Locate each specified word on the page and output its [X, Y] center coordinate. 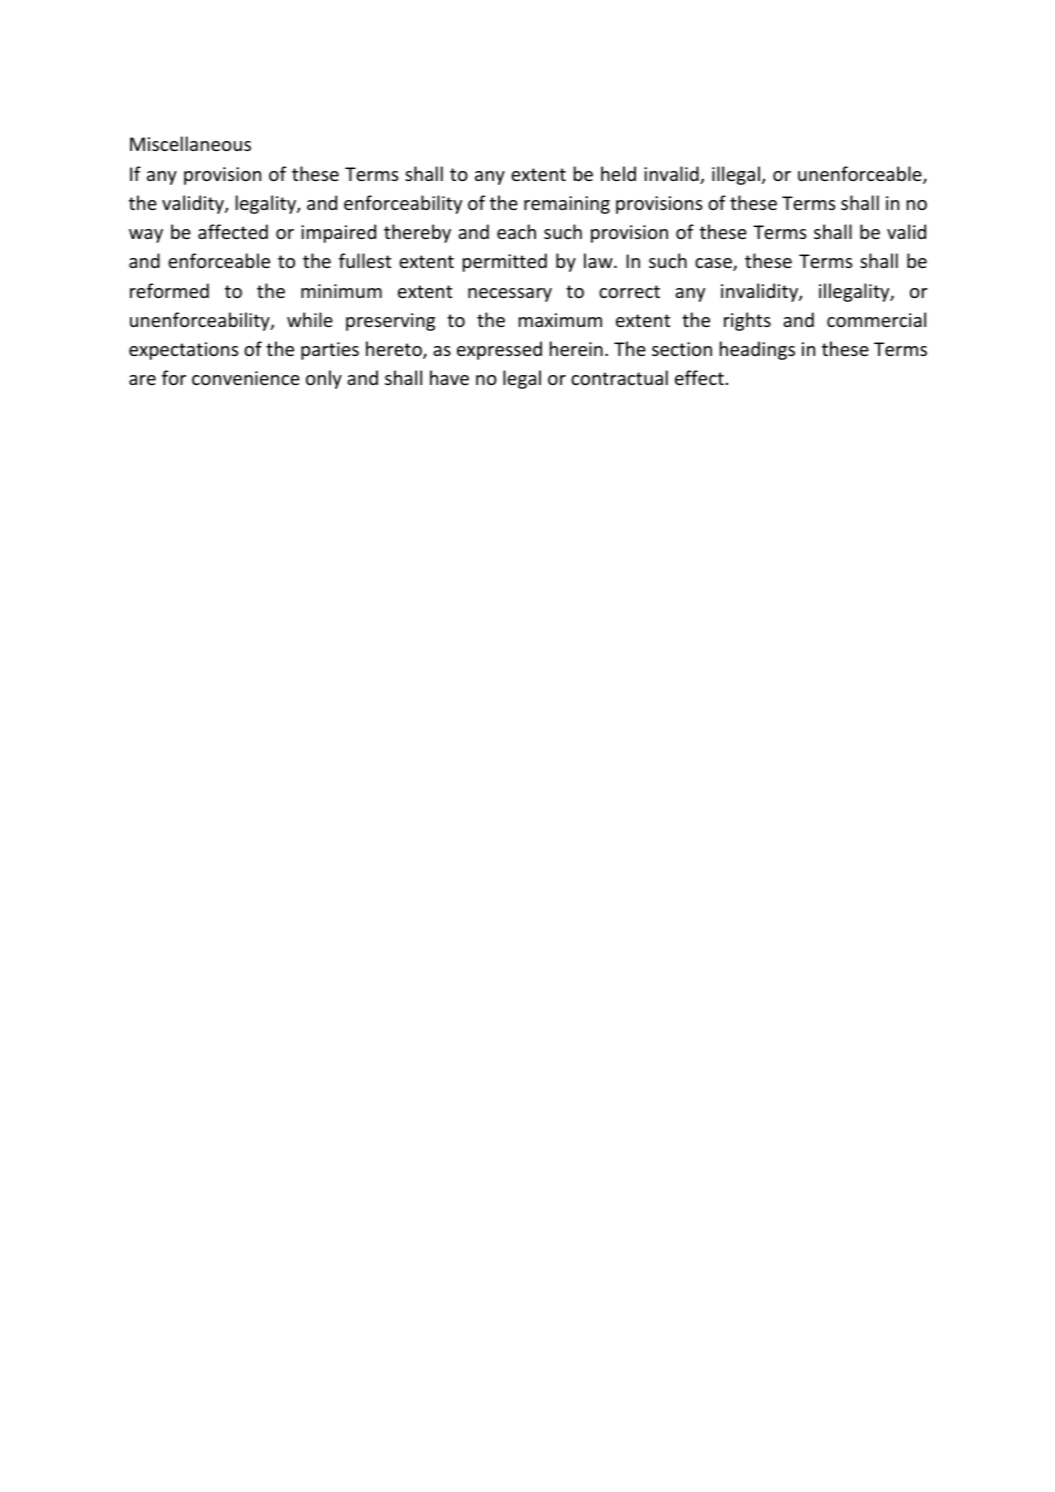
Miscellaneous [190, 143]
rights [747, 321]
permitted [505, 262]
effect [699, 377]
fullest [365, 260]
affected [233, 231]
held [618, 173]
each [516, 231]
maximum [560, 320]
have [449, 377]
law [599, 260]
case [714, 264]
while [310, 319]
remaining [567, 205]
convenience [246, 378]
